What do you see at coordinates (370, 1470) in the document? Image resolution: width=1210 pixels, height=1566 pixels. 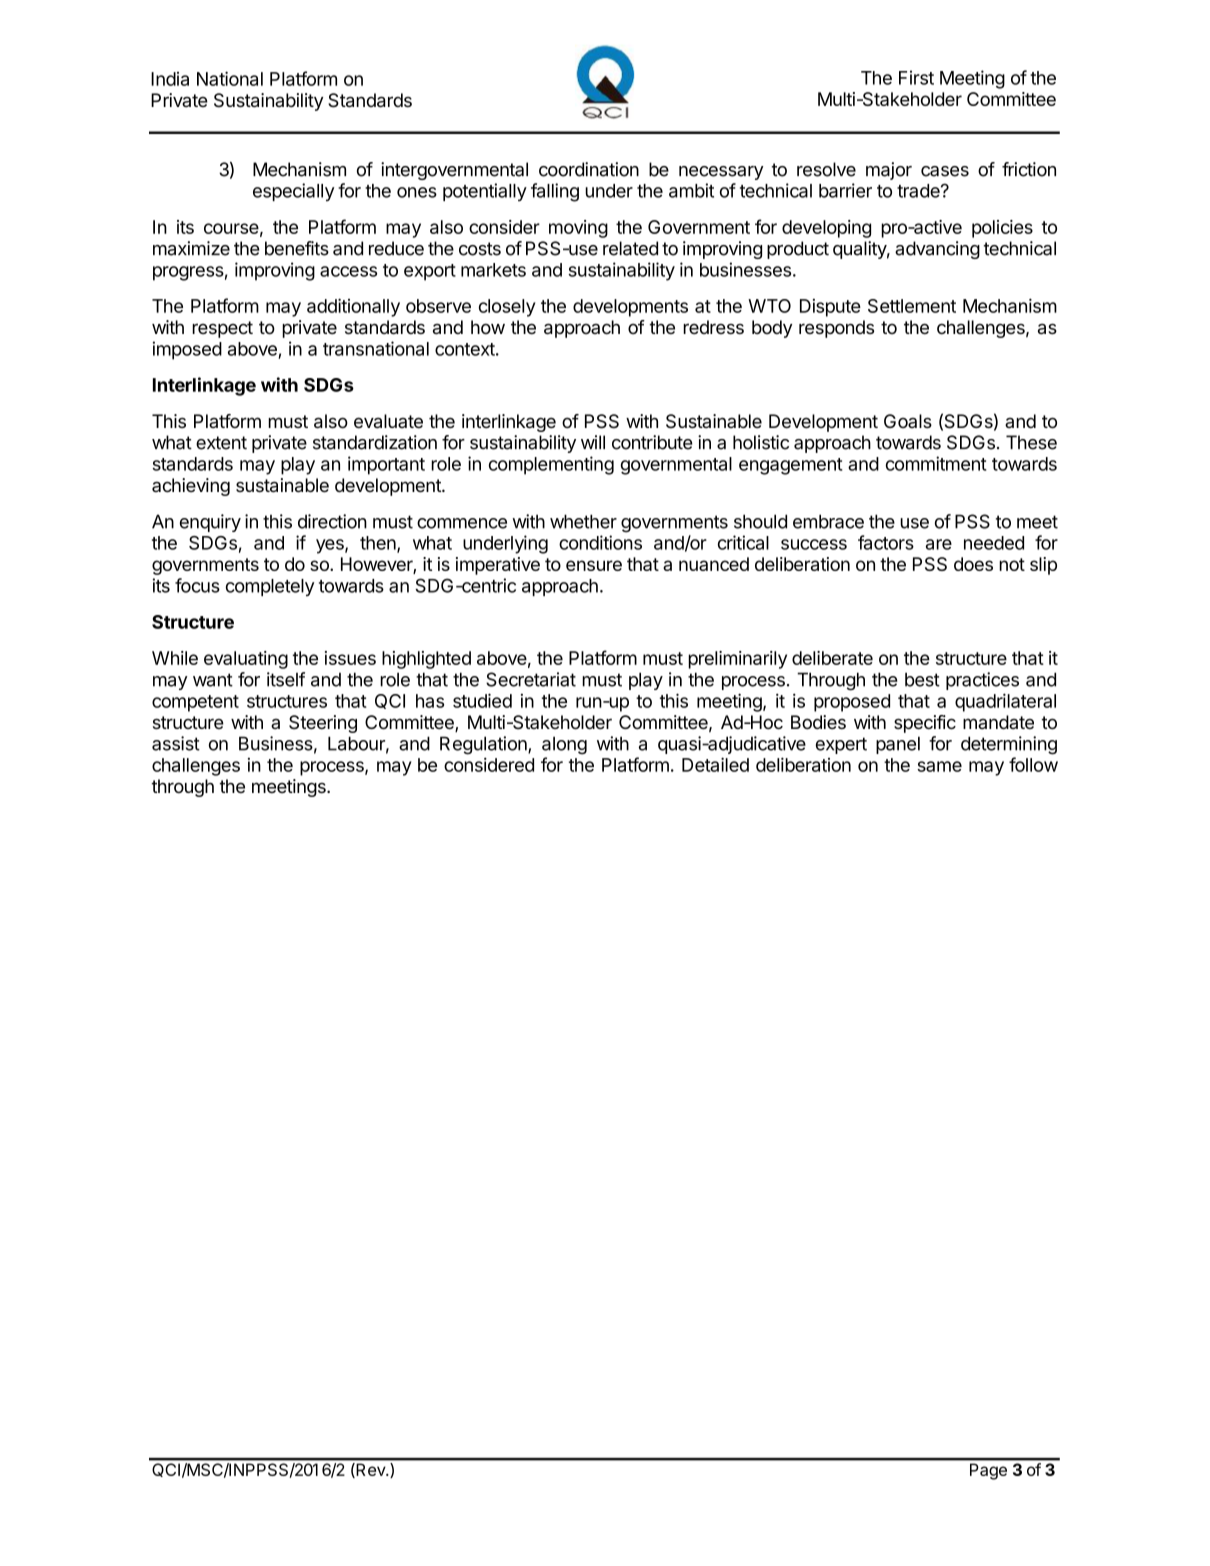 I see `Rev` at bounding box center [370, 1470].
